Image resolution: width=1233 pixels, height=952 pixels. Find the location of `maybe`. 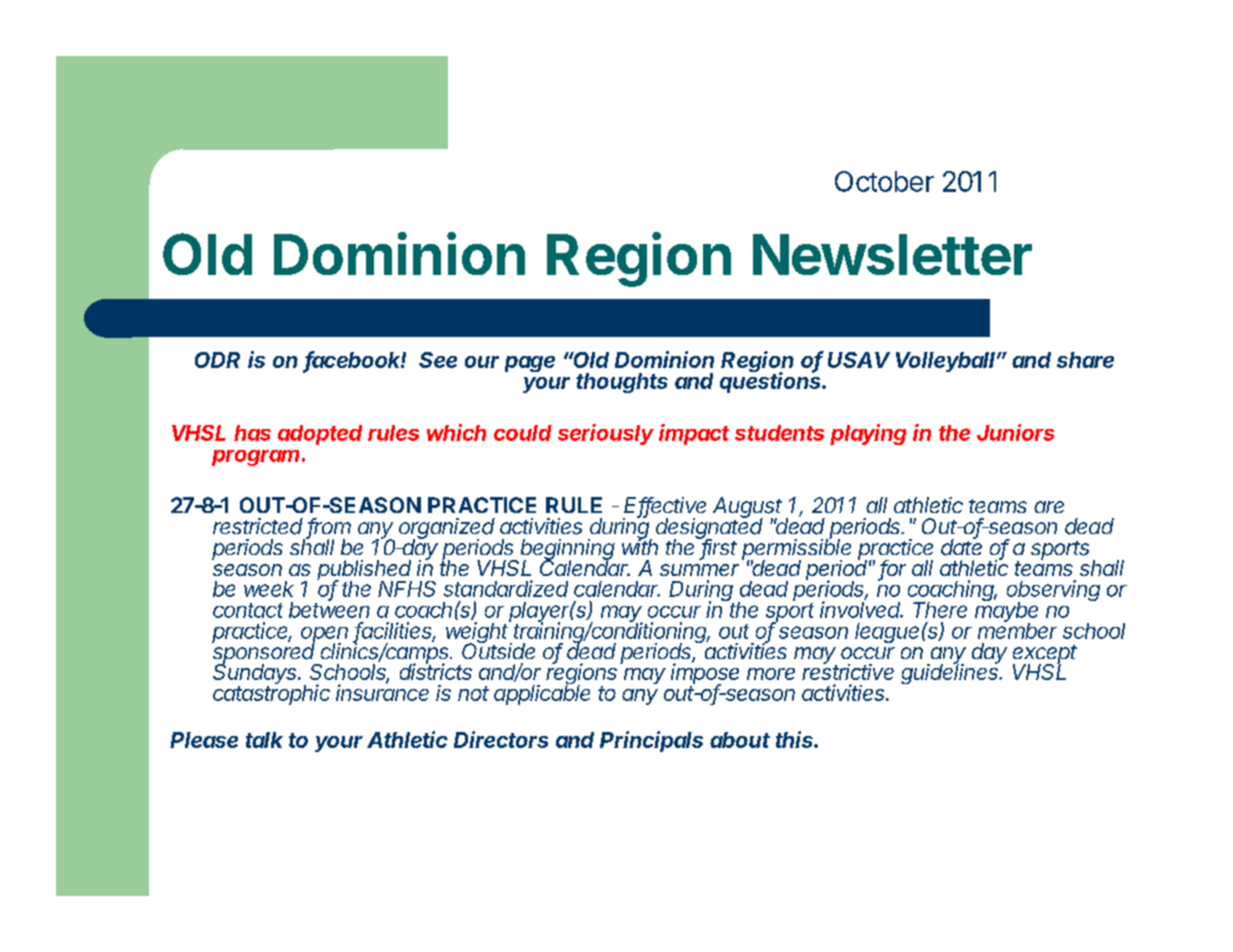

maybe is located at coordinates (1006, 612).
